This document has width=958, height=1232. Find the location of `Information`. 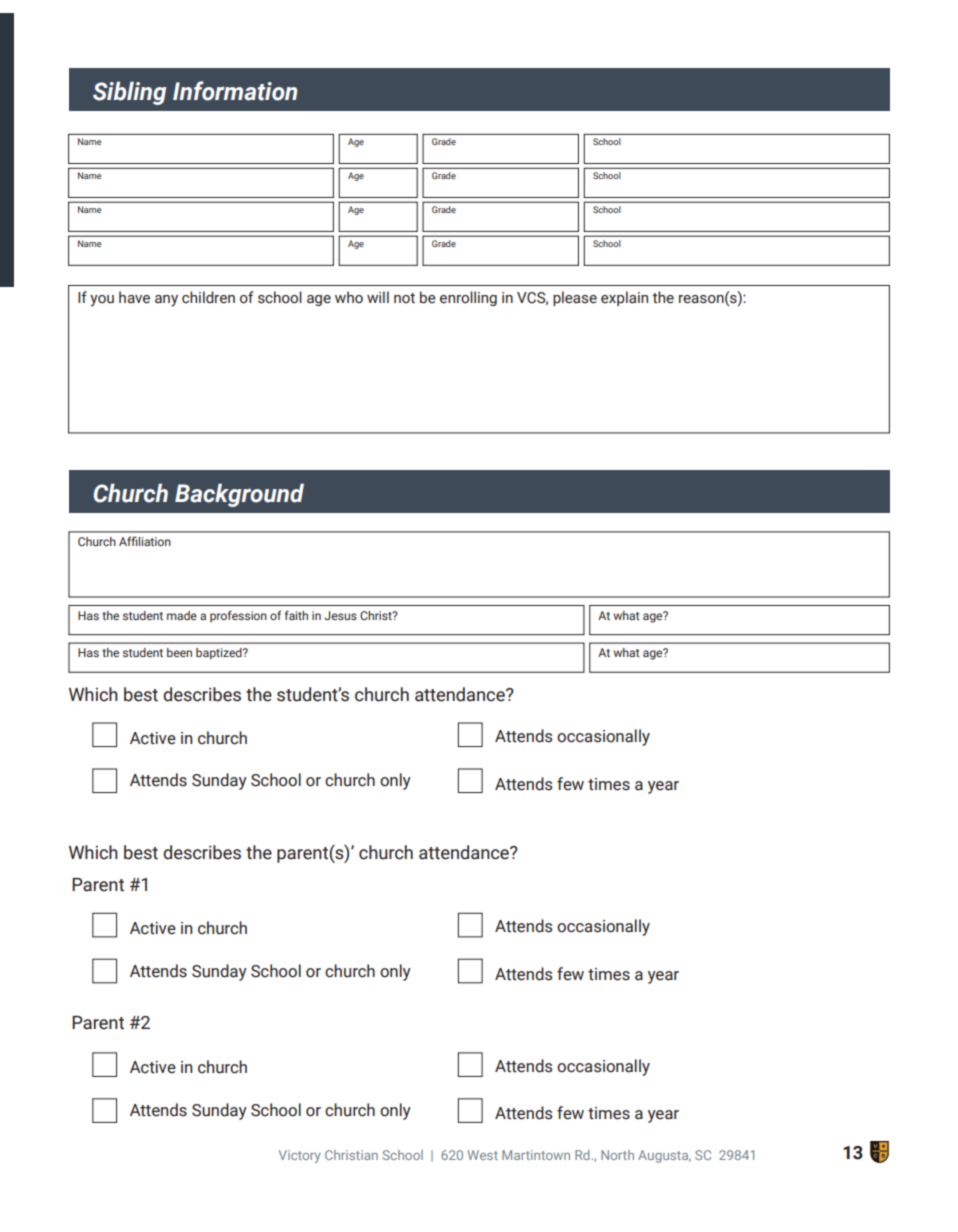

Information is located at coordinates (235, 91).
